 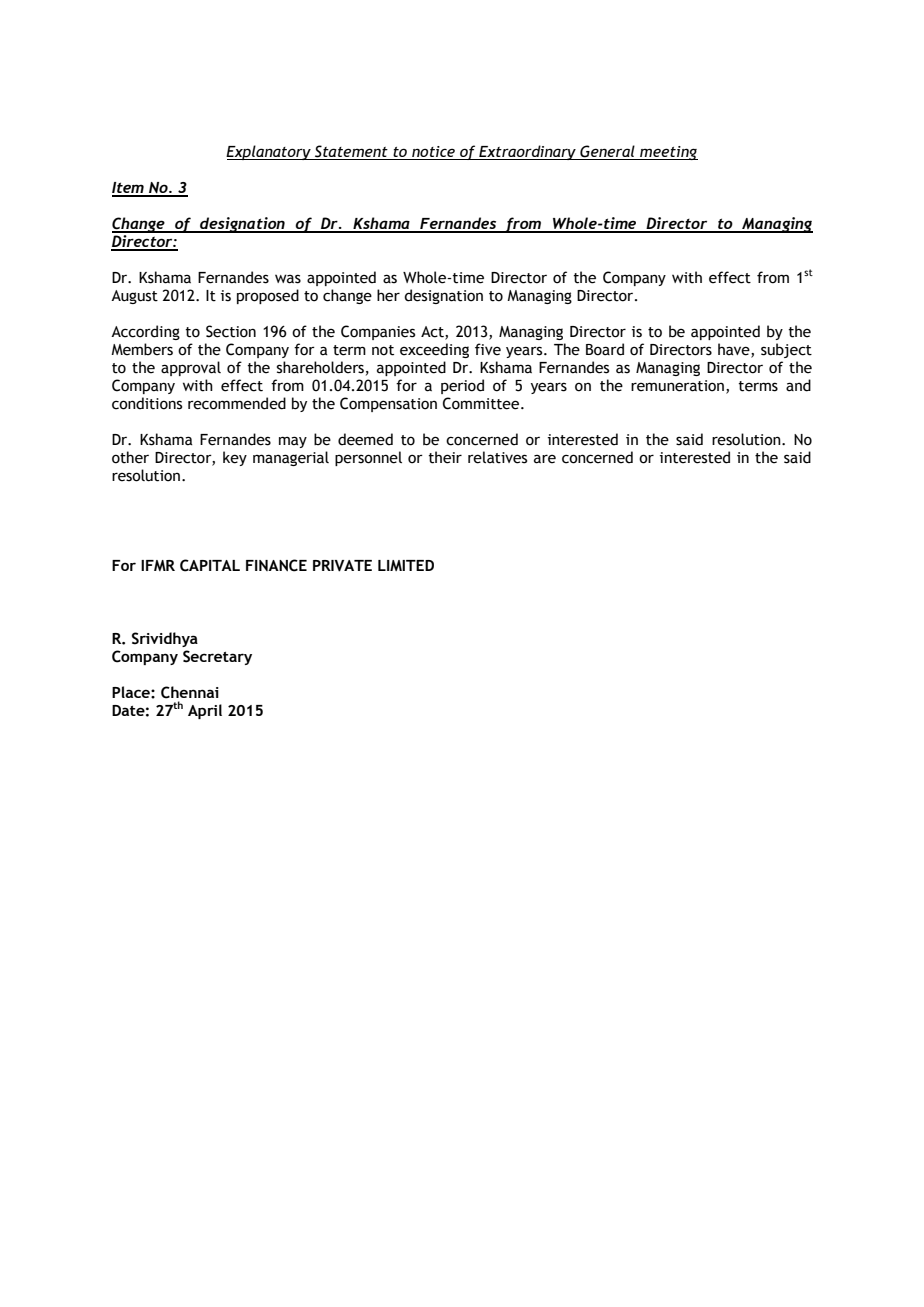 What do you see at coordinates (786, 350) in the page?
I see `subject` at bounding box center [786, 350].
